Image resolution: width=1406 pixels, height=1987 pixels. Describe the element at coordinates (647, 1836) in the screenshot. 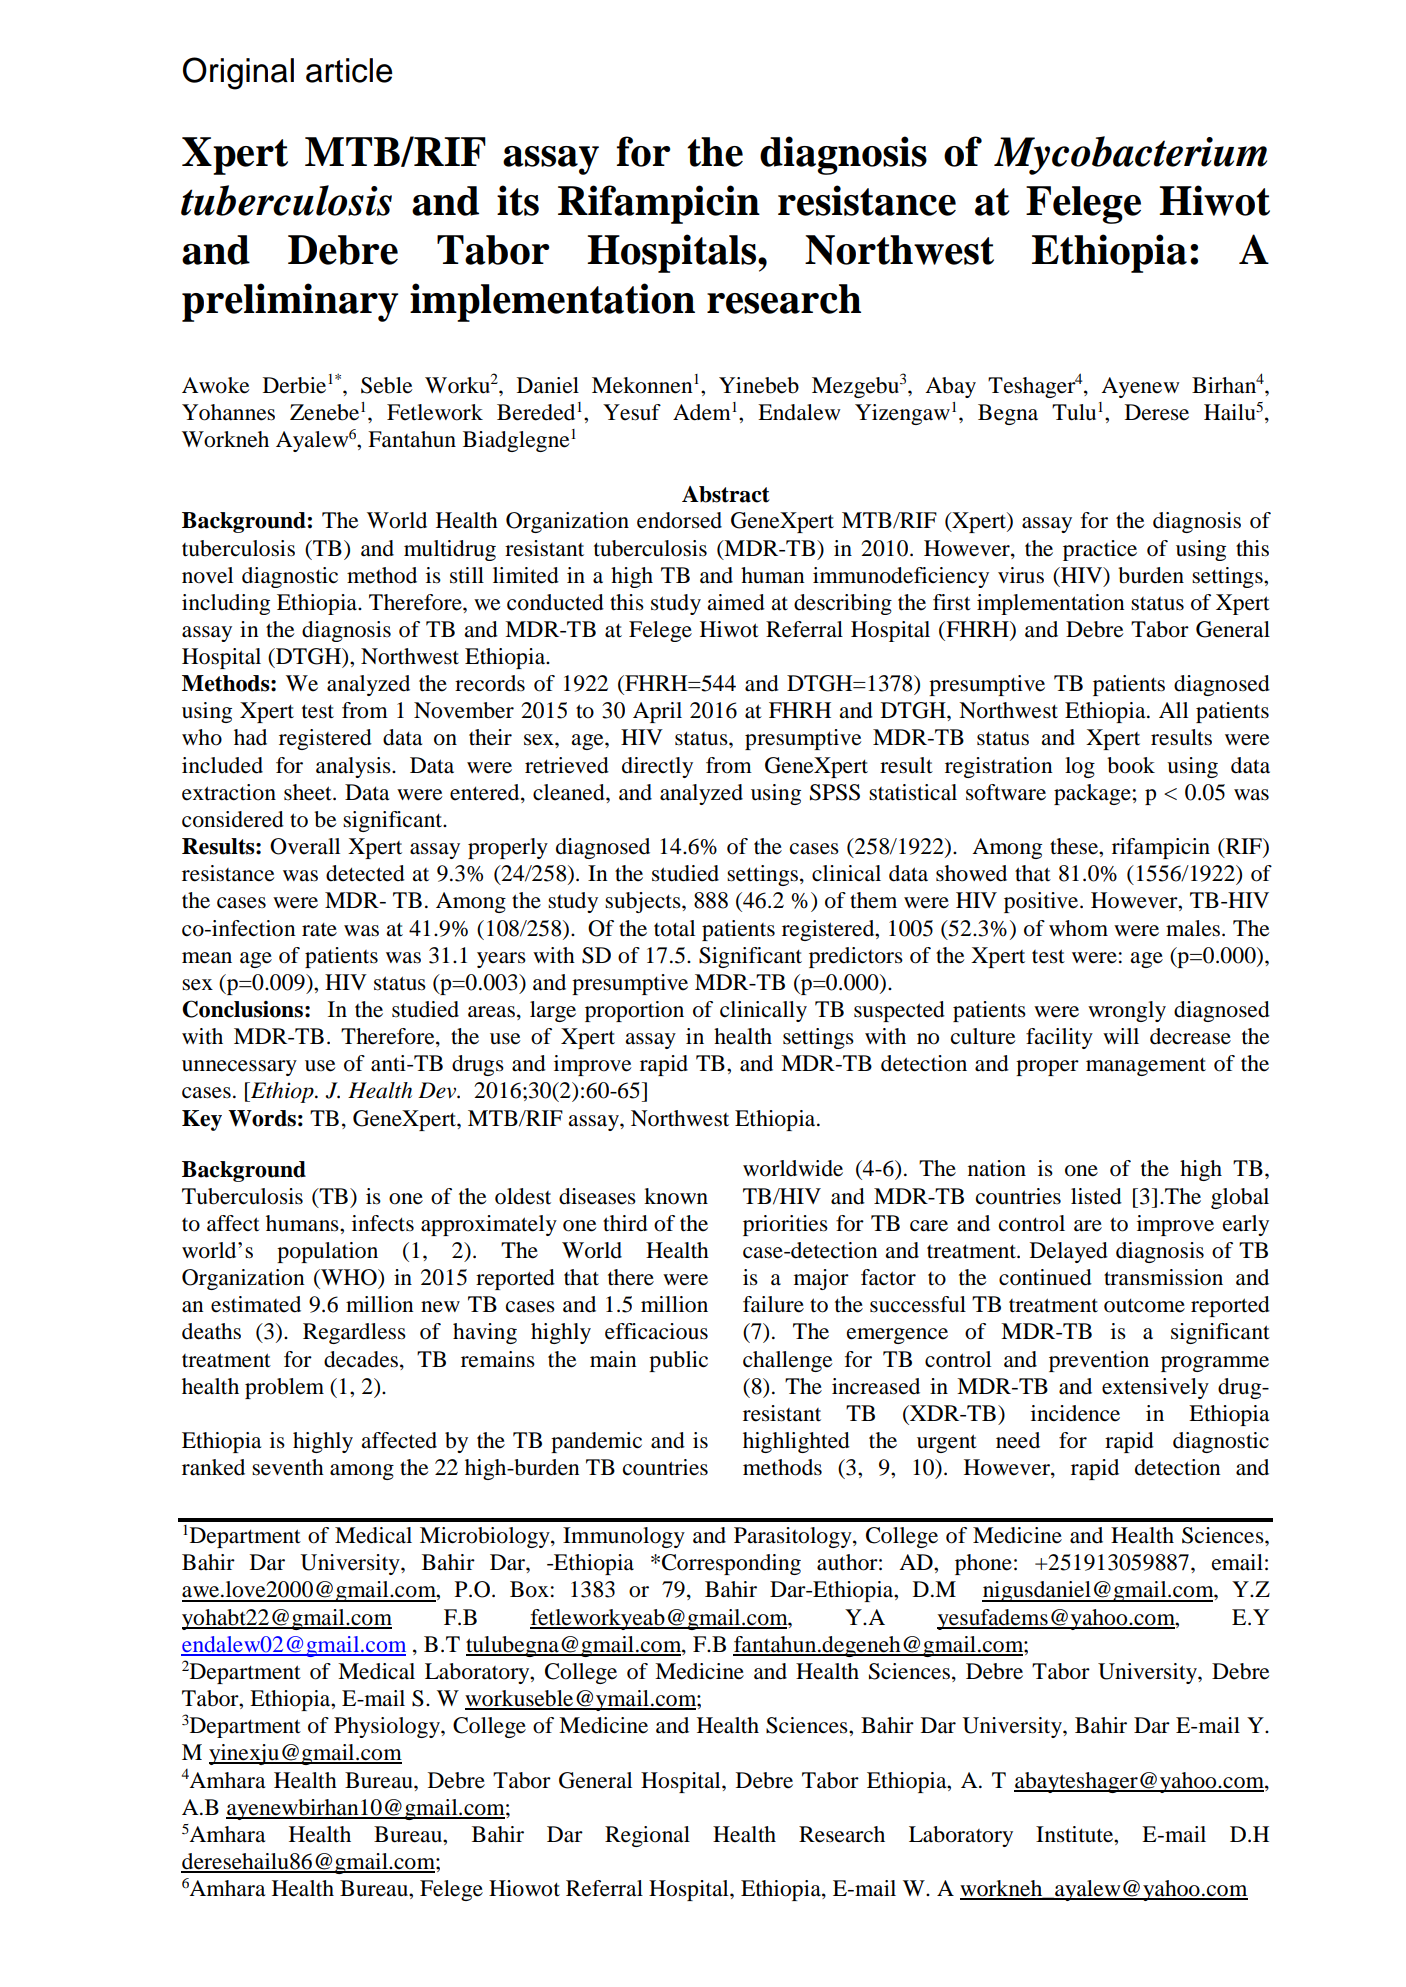

I see `Regional` at that location.
